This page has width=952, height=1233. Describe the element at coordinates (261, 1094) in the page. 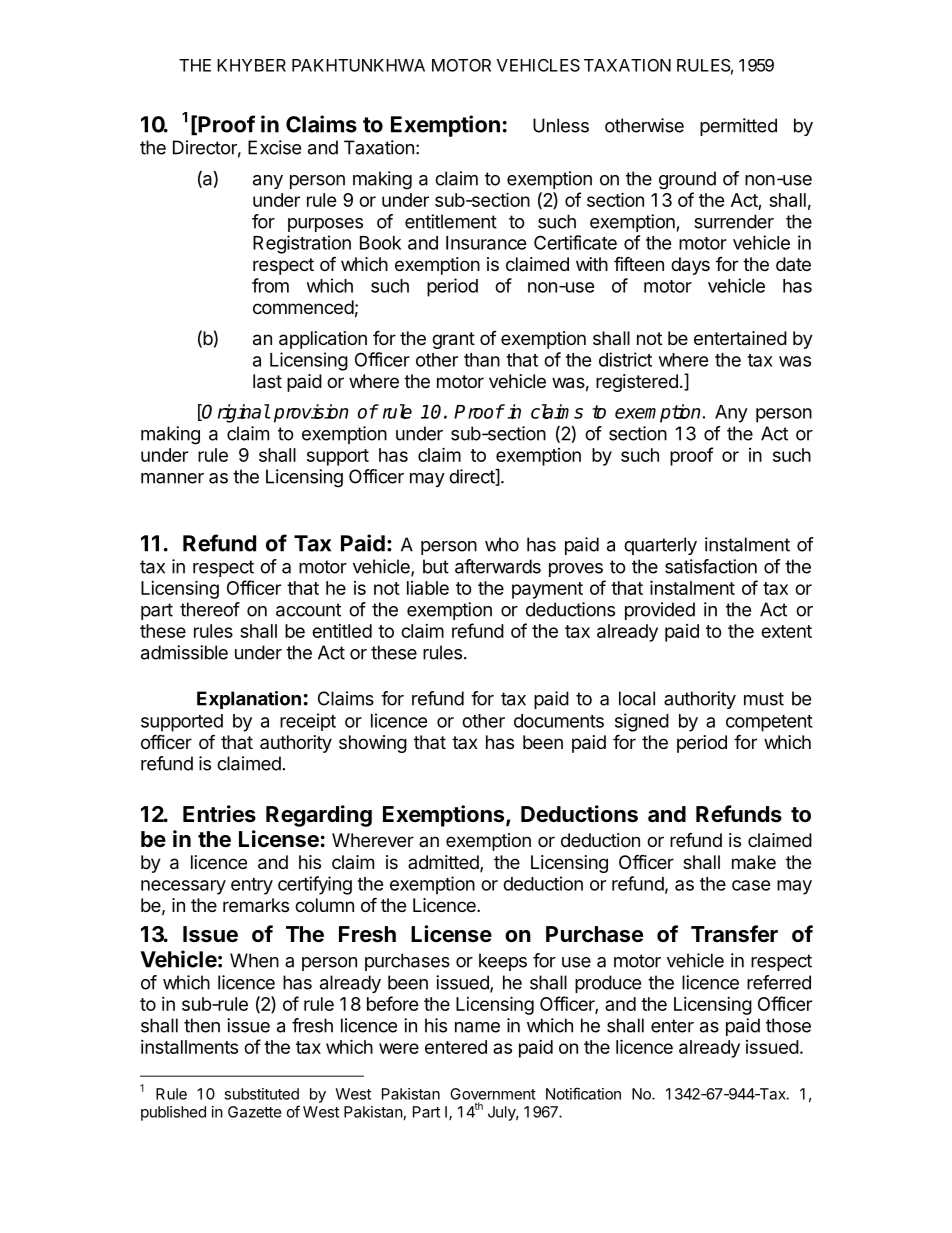

I see `substituted` at that location.
